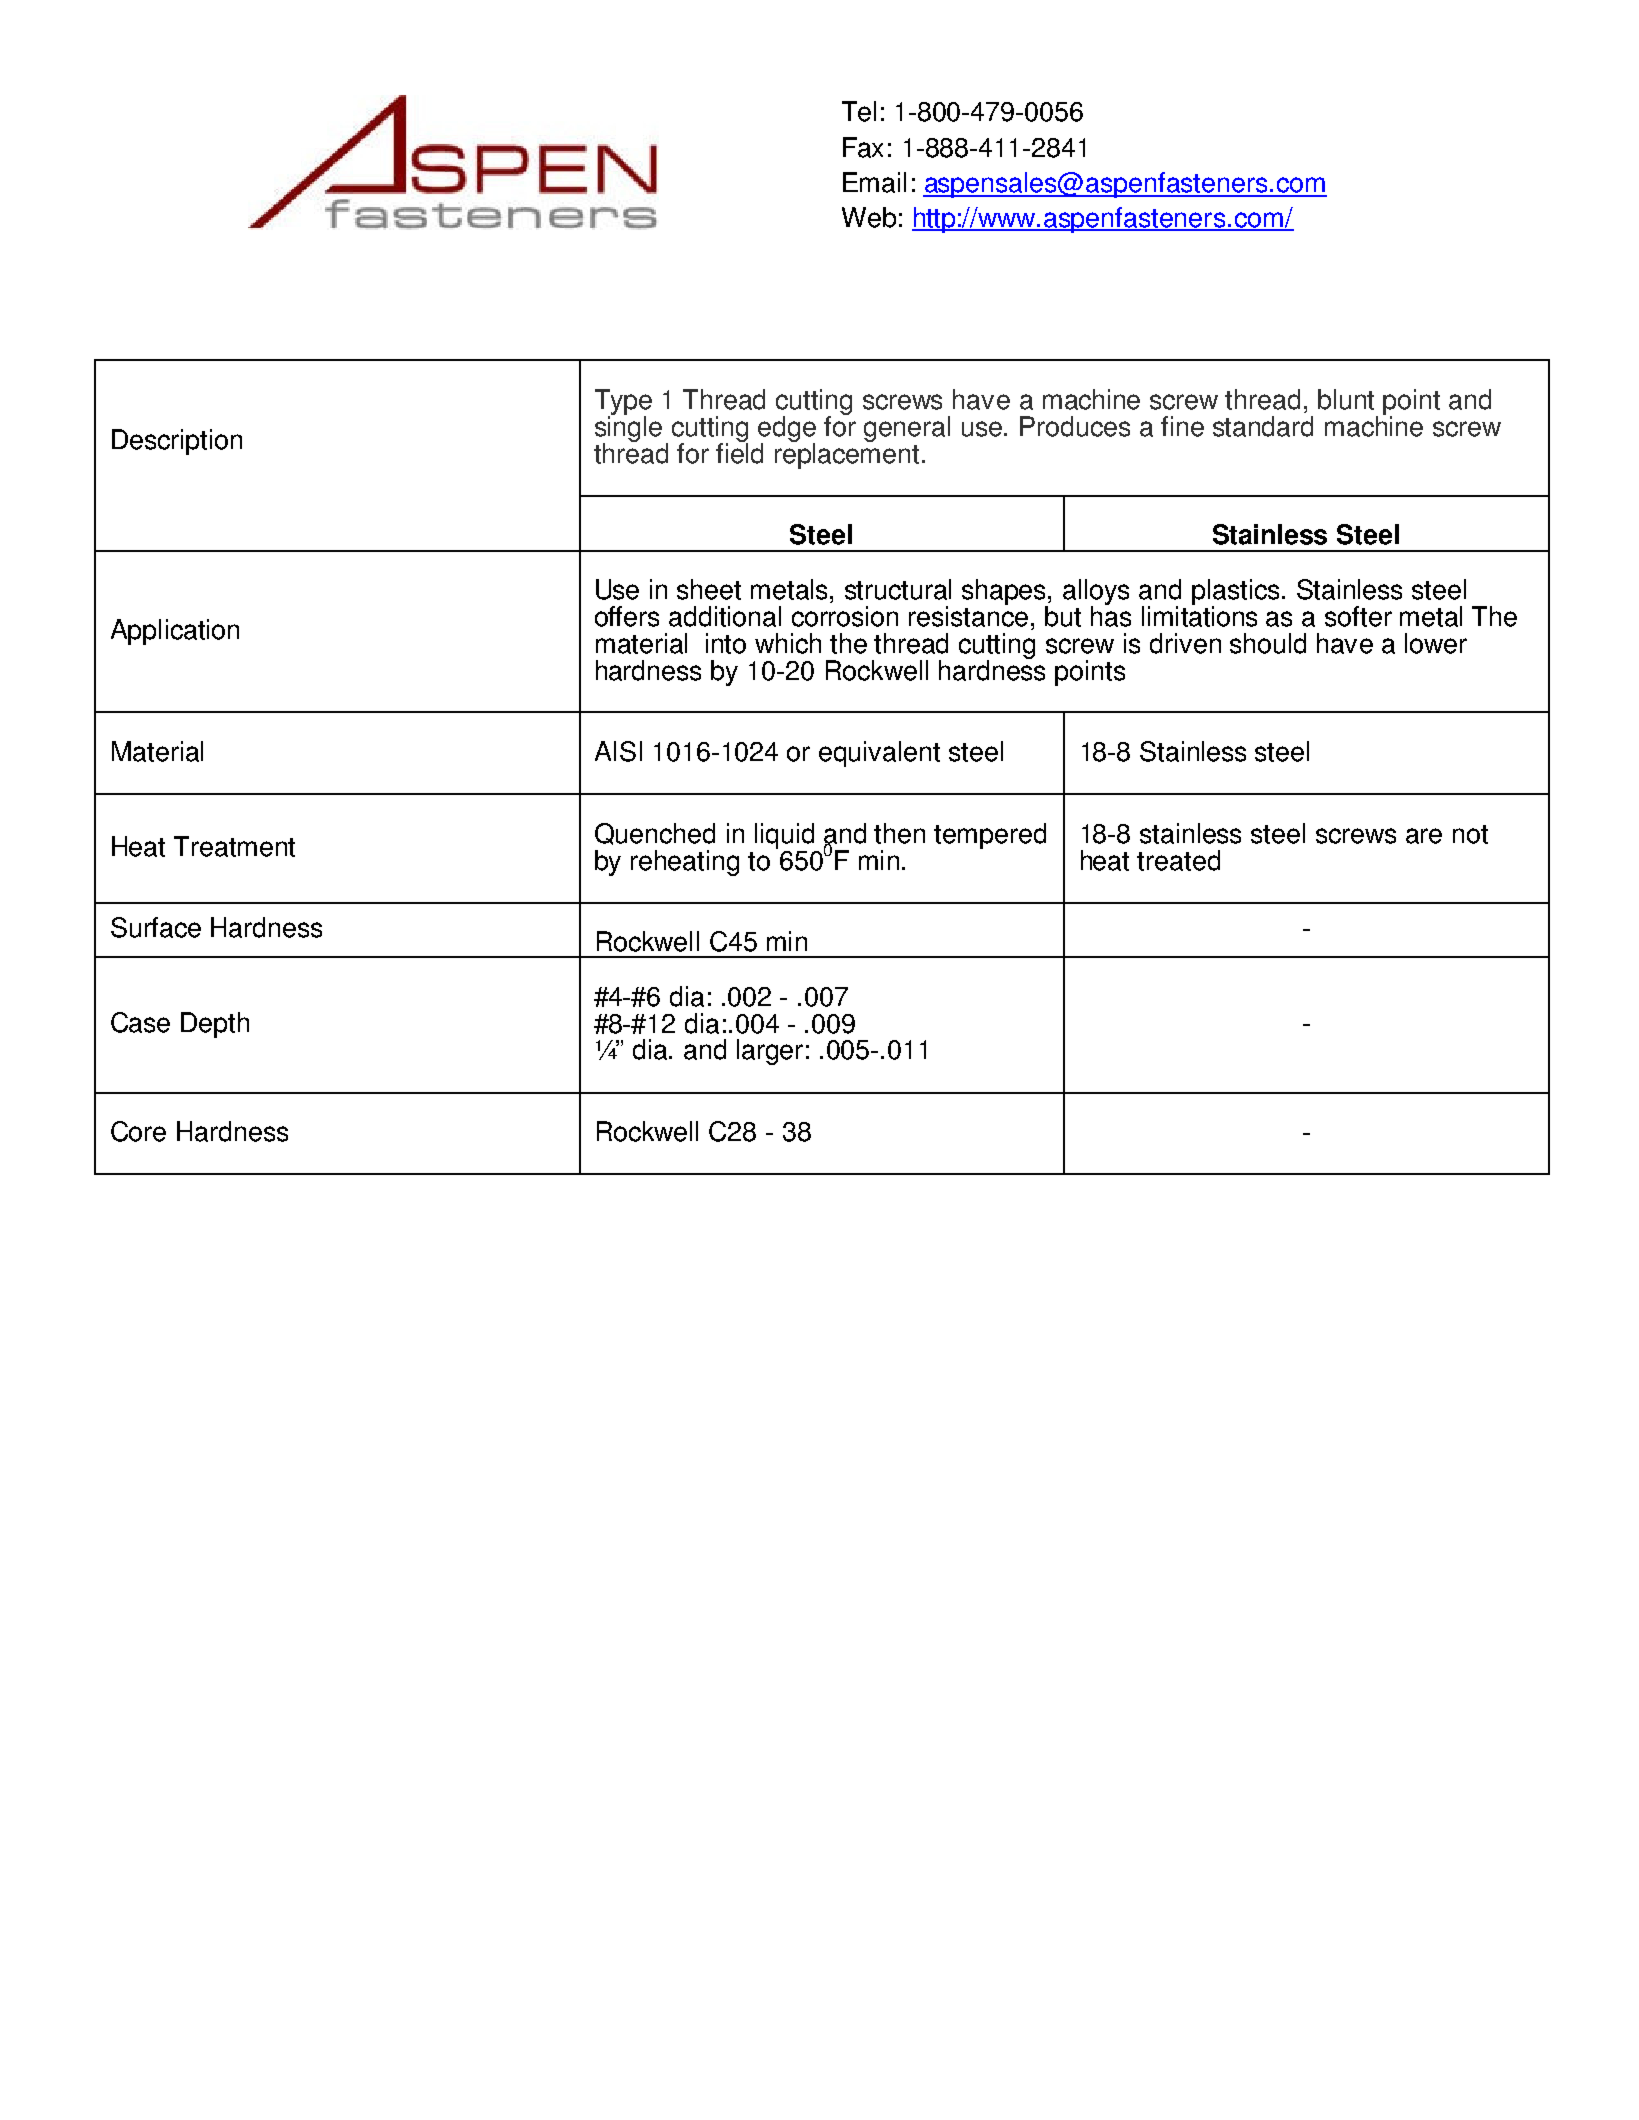 The height and width of the document is (2120, 1639). I want to click on Treatment, so click(234, 846).
